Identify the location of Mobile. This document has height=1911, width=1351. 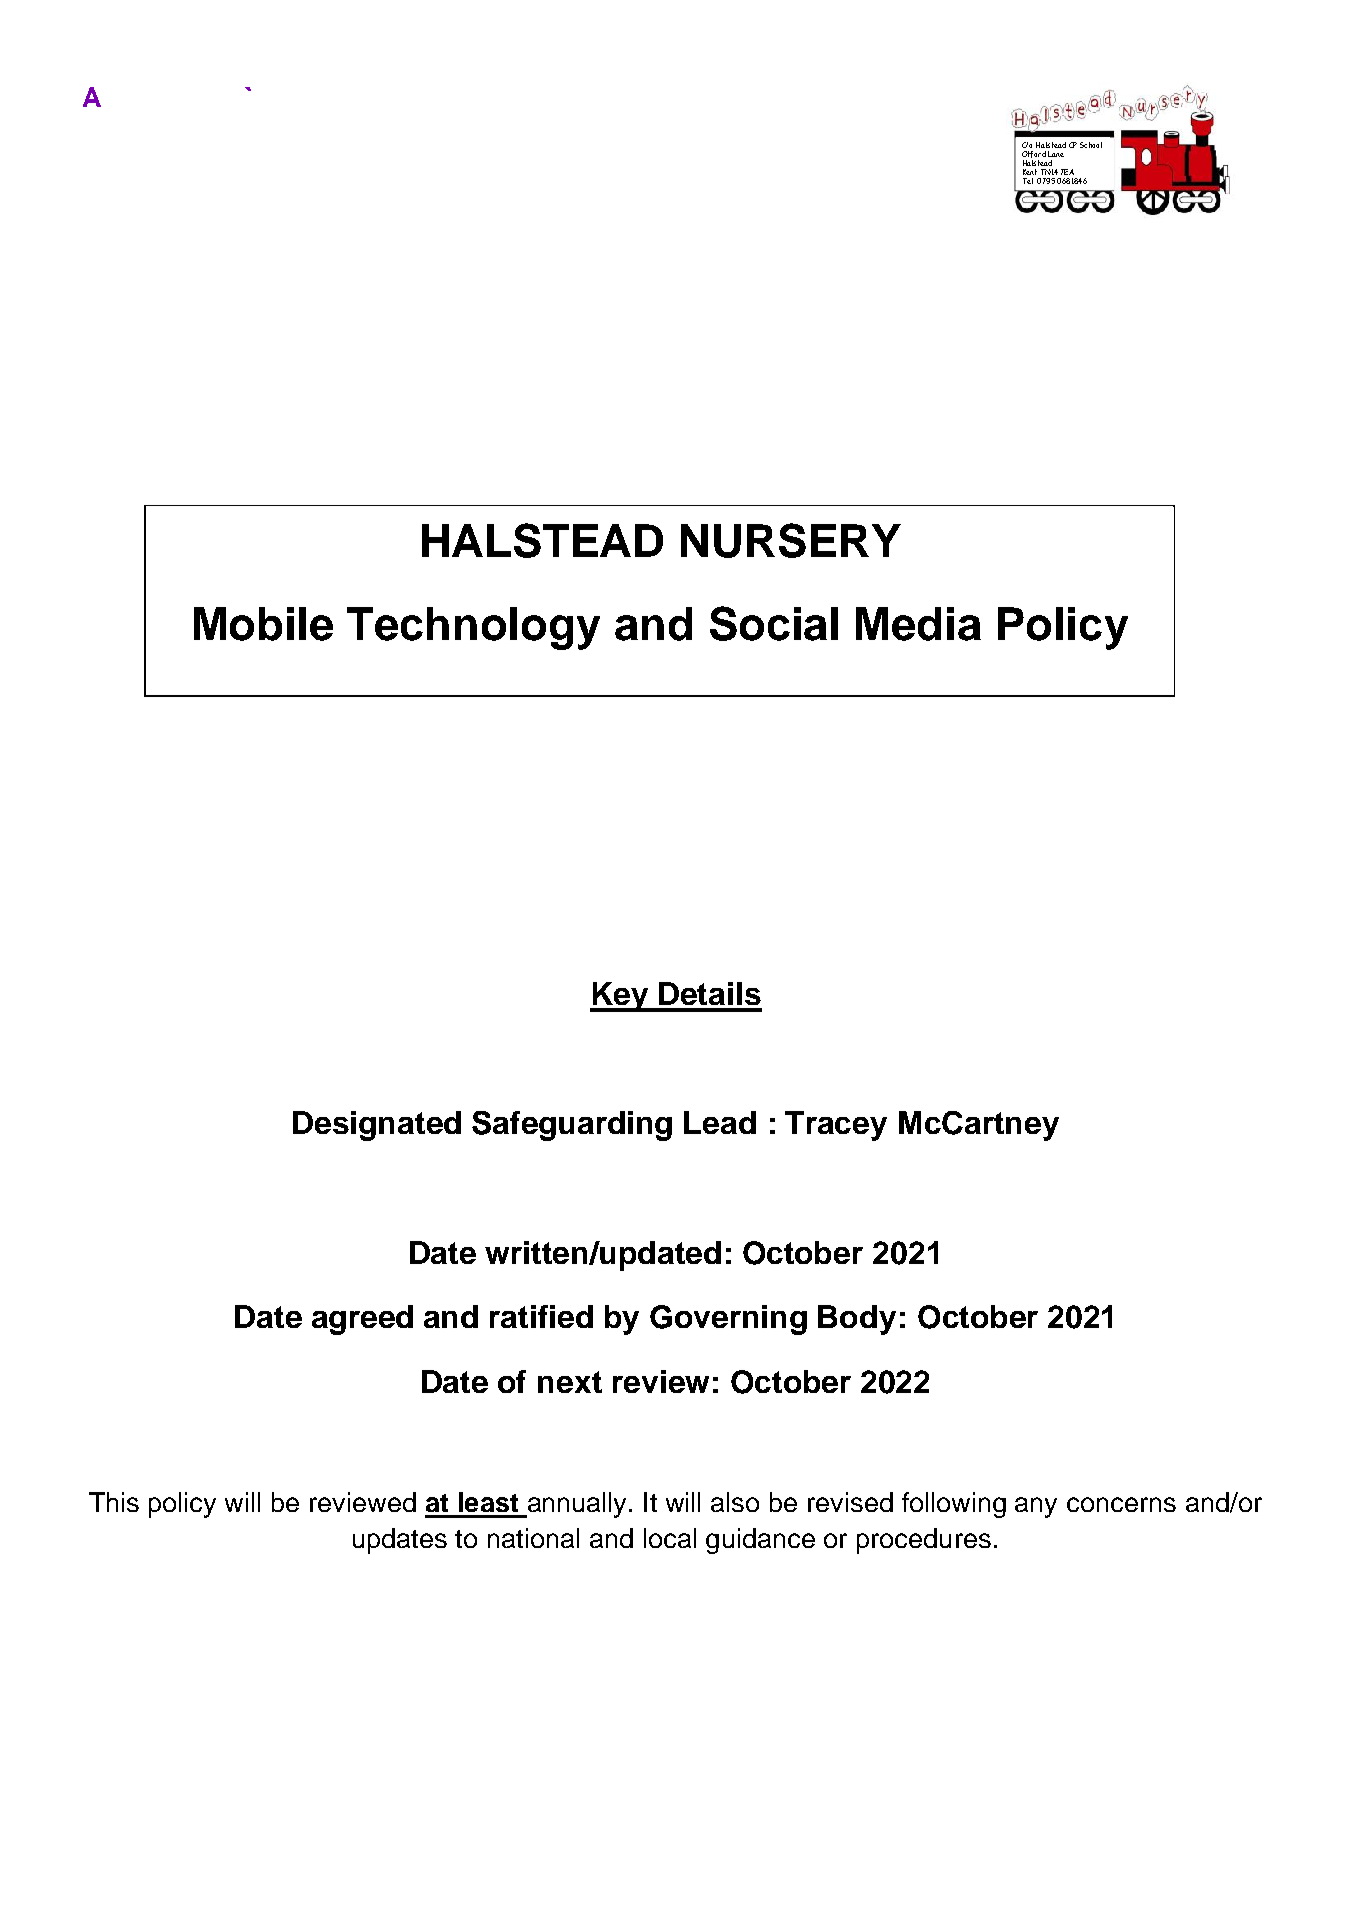
(263, 624).
